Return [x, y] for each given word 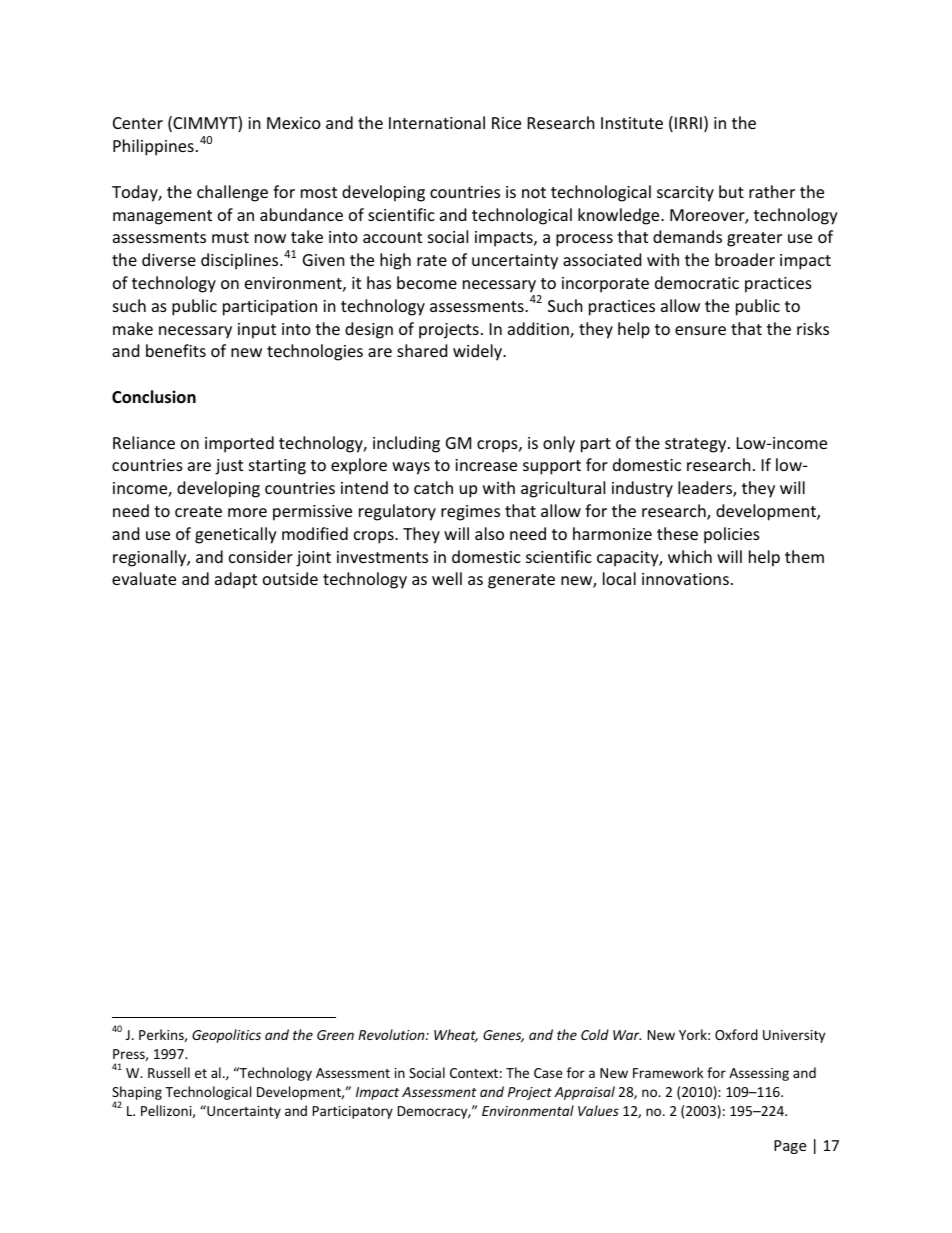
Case [548, 1073]
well [447, 578]
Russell [169, 1072]
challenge [232, 193]
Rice [506, 123]
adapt [236, 580]
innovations [685, 579]
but [731, 191]
